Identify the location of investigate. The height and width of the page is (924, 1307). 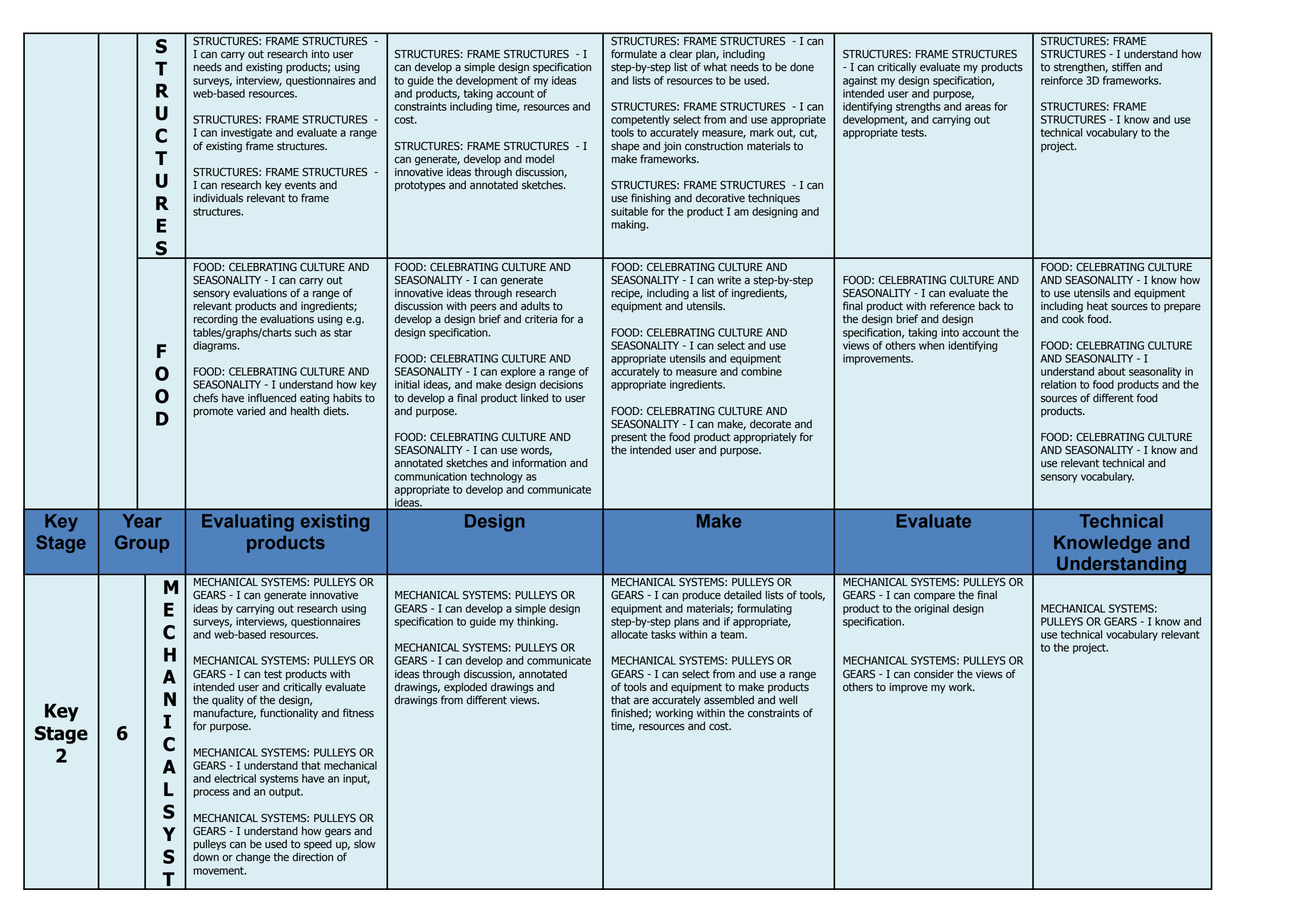
(246, 133).
